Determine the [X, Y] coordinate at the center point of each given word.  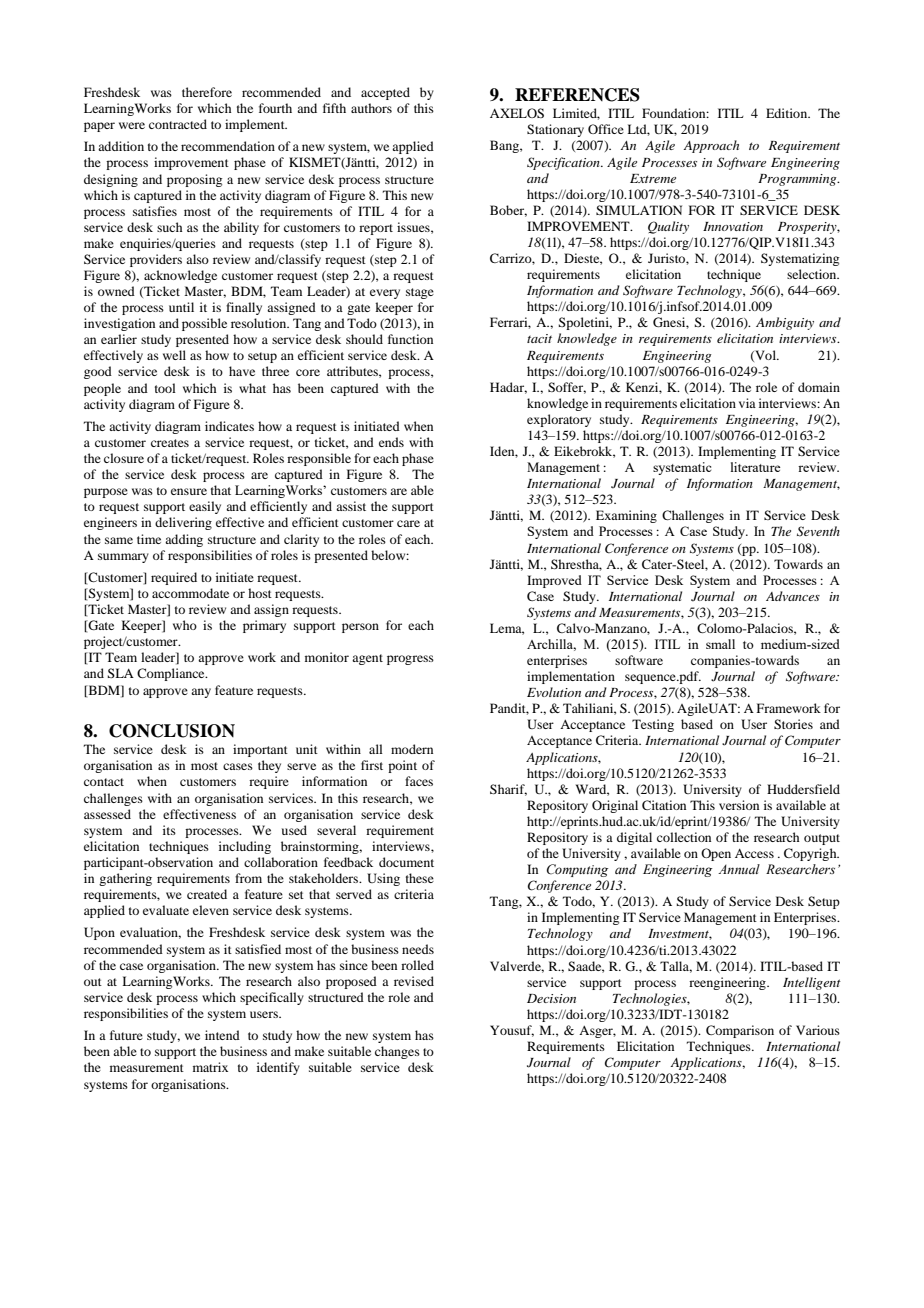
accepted [385, 93]
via [747, 403]
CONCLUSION [172, 731]
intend [222, 1035]
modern [412, 749]
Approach [711, 146]
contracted [178, 124]
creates [170, 443]
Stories [793, 724]
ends [391, 442]
